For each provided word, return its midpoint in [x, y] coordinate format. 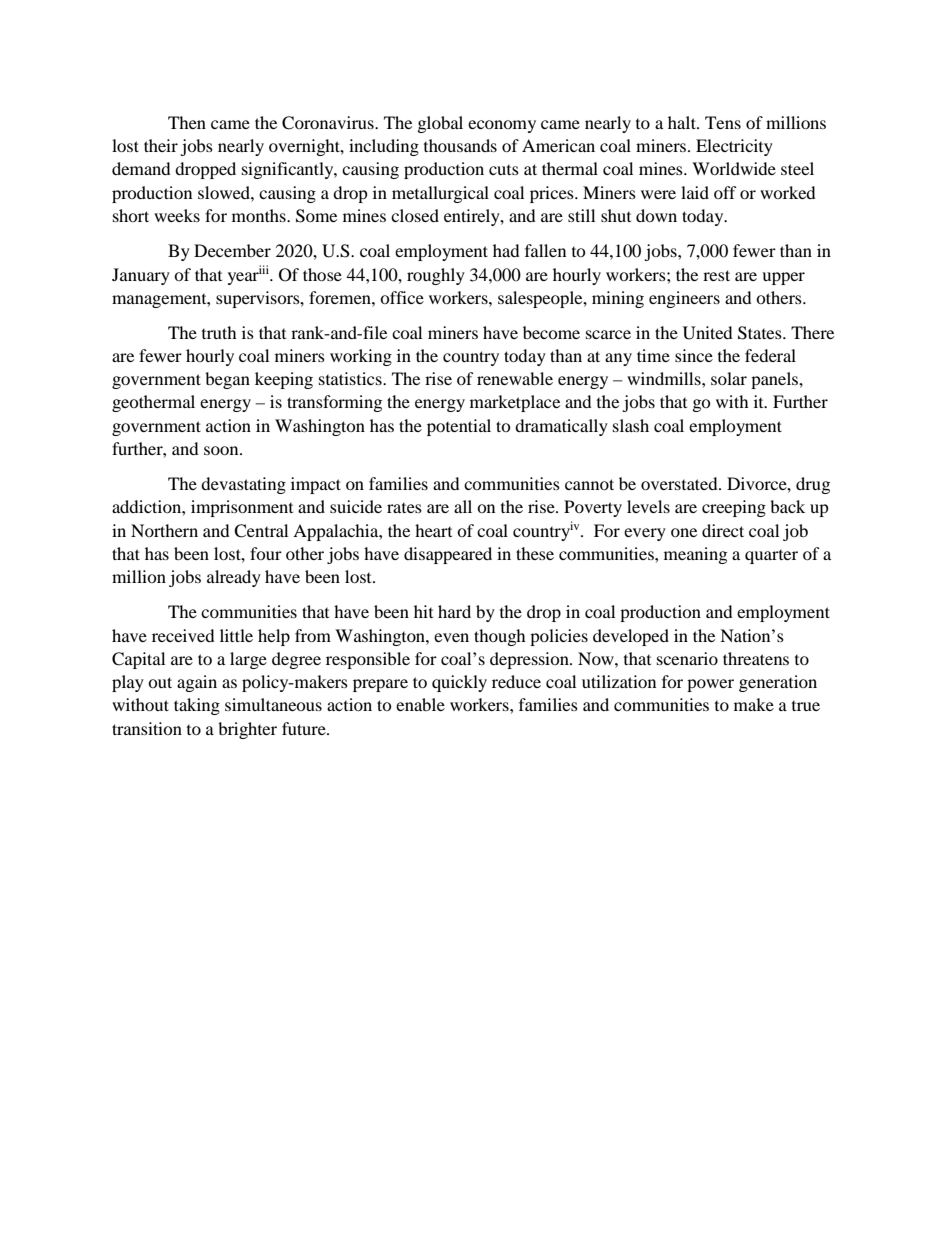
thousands [460, 145]
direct [723, 530]
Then [187, 122]
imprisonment [242, 508]
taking [197, 706]
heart [433, 530]
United [708, 333]
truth [219, 332]
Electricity [734, 147]
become [551, 332]
